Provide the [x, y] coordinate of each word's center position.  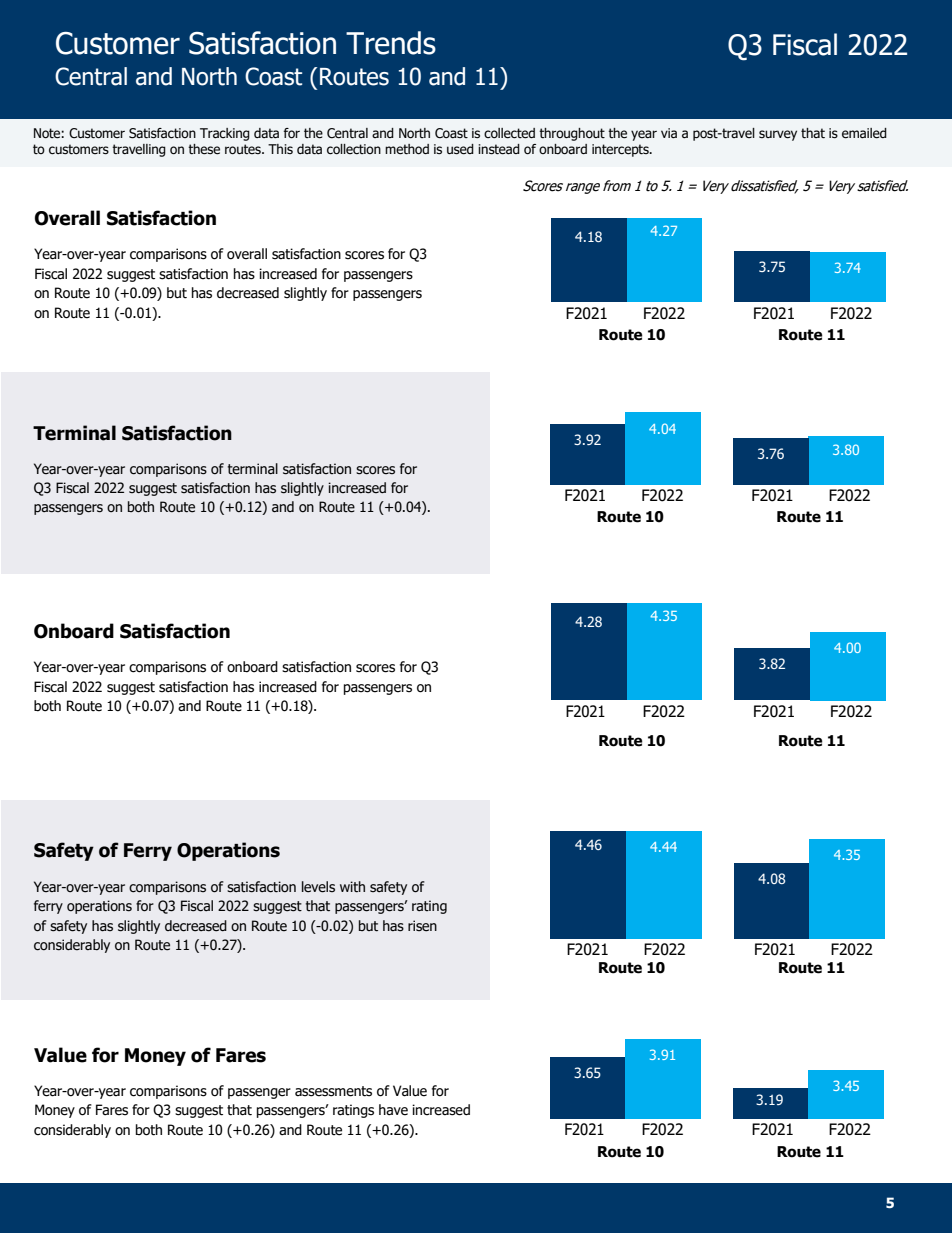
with [352, 887]
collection [354, 149]
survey [778, 135]
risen [422, 926]
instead [499, 149]
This [280, 149]
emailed [864, 133]
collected [509, 133]
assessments [333, 1091]
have [393, 1110]
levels [318, 887]
